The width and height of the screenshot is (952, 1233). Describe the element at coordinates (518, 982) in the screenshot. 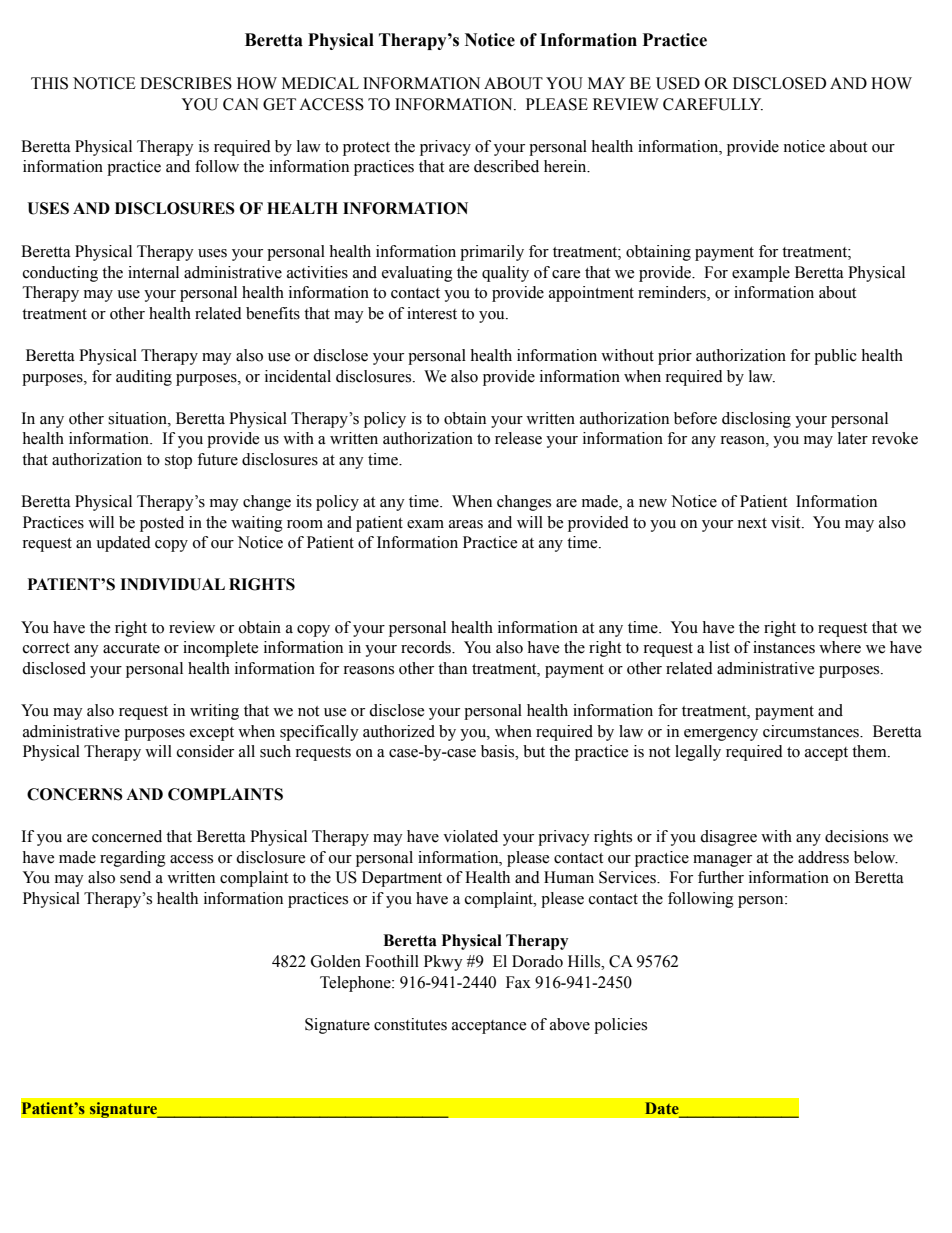

I see `Fax` at that location.
